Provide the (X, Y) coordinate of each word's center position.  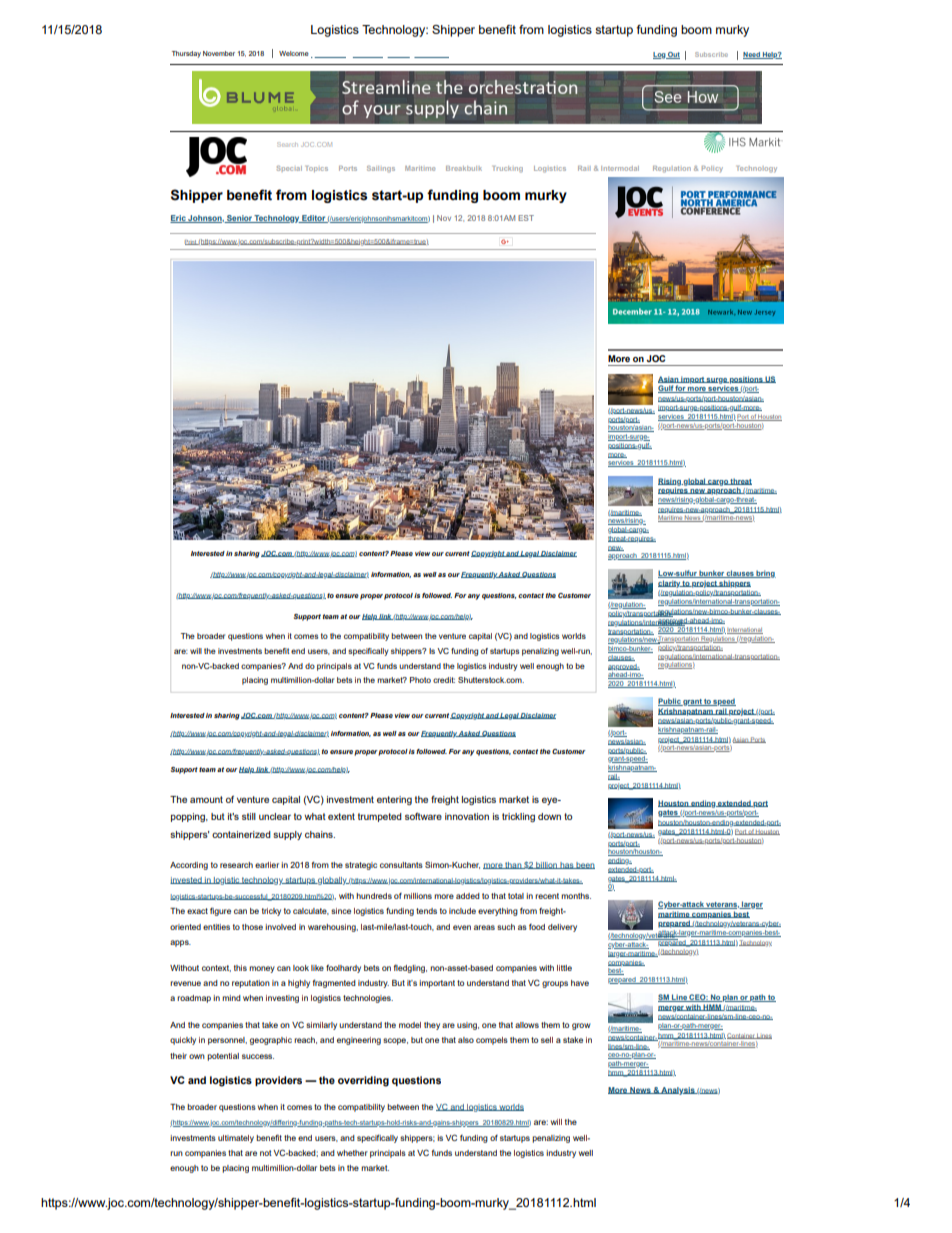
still (249, 816)
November (219, 53)
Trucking (508, 169)
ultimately (236, 1139)
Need (752, 55)
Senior (239, 219)
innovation (467, 816)
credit (444, 680)
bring (765, 574)
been (585, 865)
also (466, 1040)
